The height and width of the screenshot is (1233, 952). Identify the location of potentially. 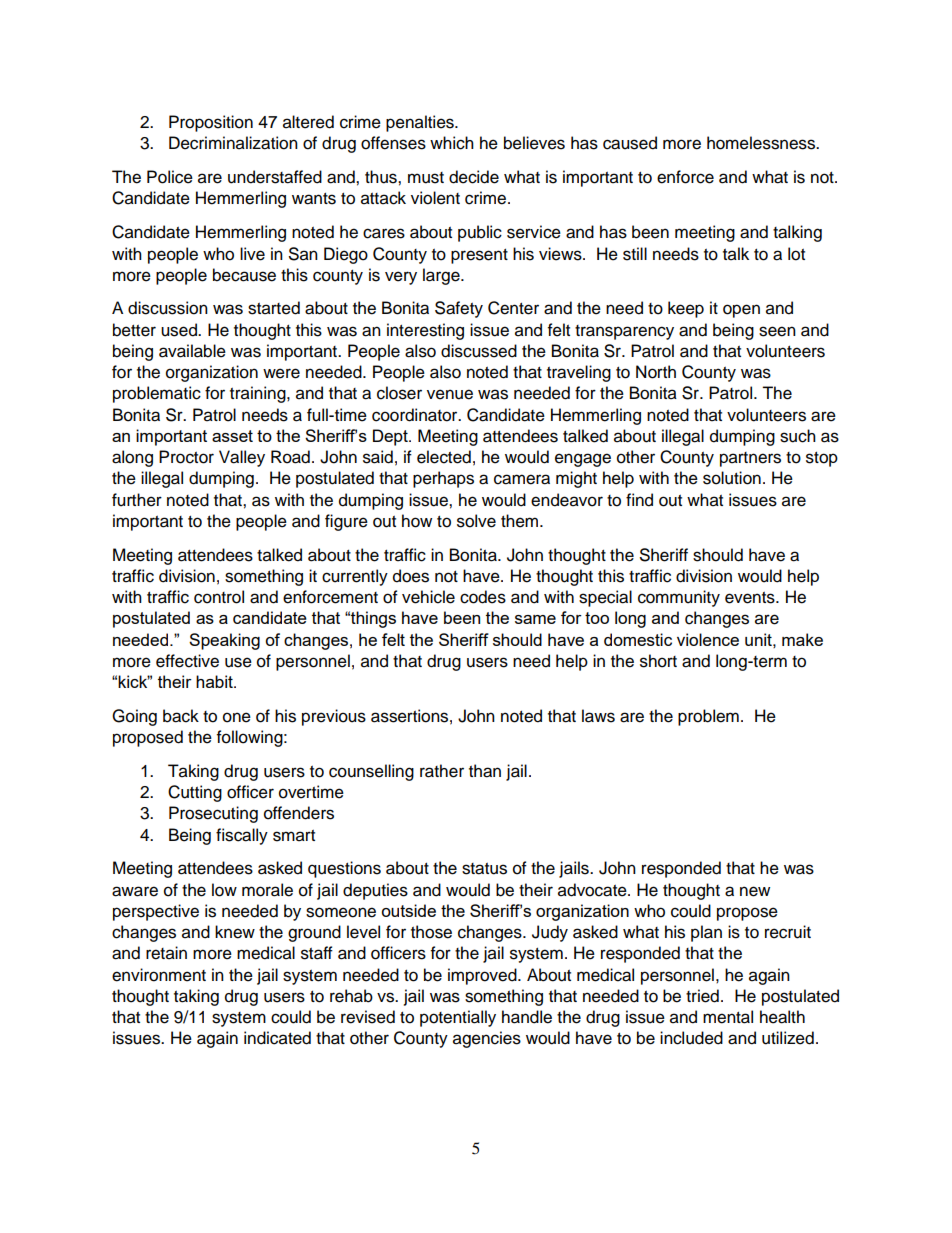
(458, 1018).
